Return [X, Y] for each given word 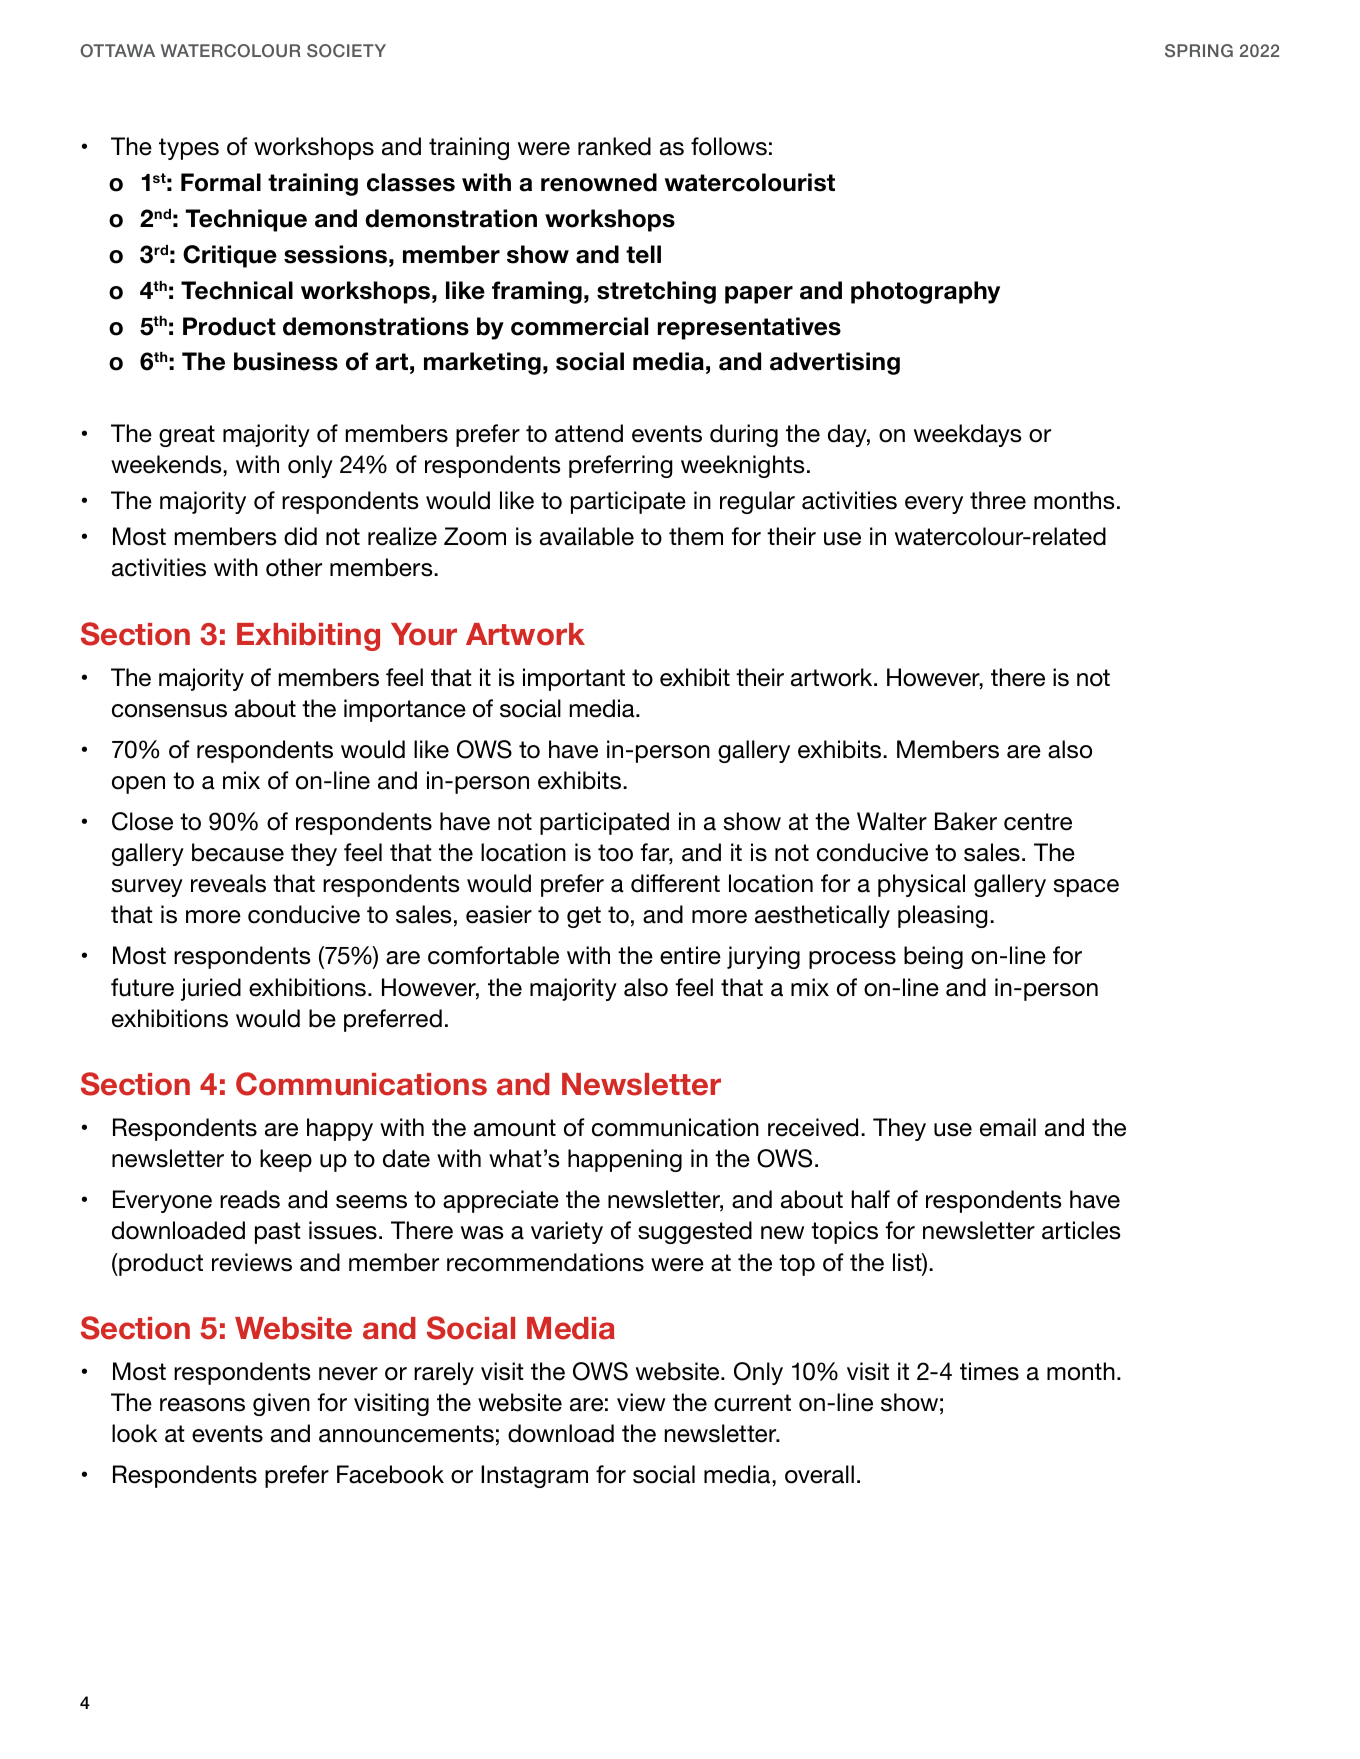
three [998, 500]
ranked [614, 146]
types [189, 149]
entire [690, 955]
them [696, 536]
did [300, 536]
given [281, 1404]
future [142, 987]
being [933, 957]
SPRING [1199, 50]
